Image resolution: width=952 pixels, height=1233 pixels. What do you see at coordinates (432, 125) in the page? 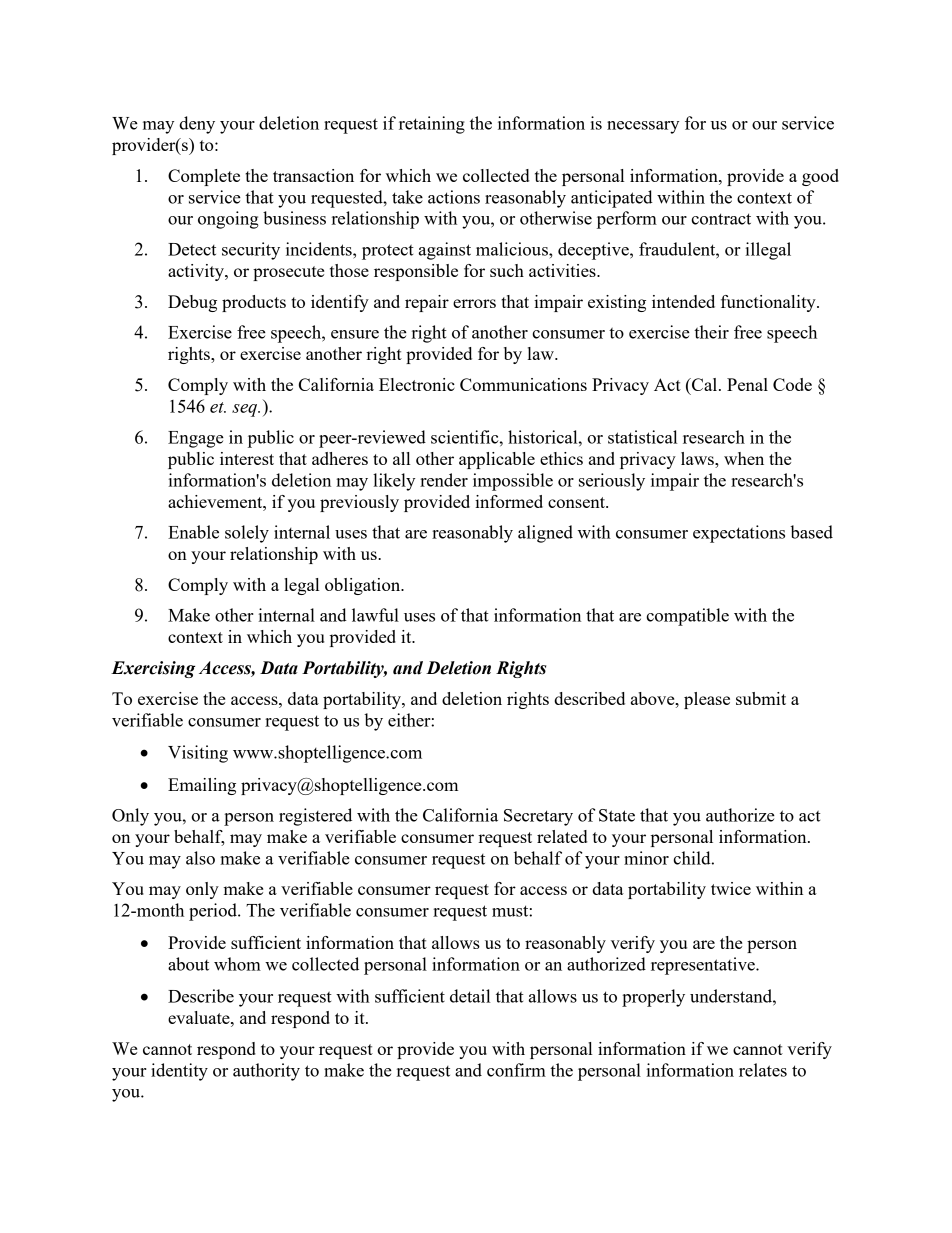
I see `retaining` at bounding box center [432, 125].
